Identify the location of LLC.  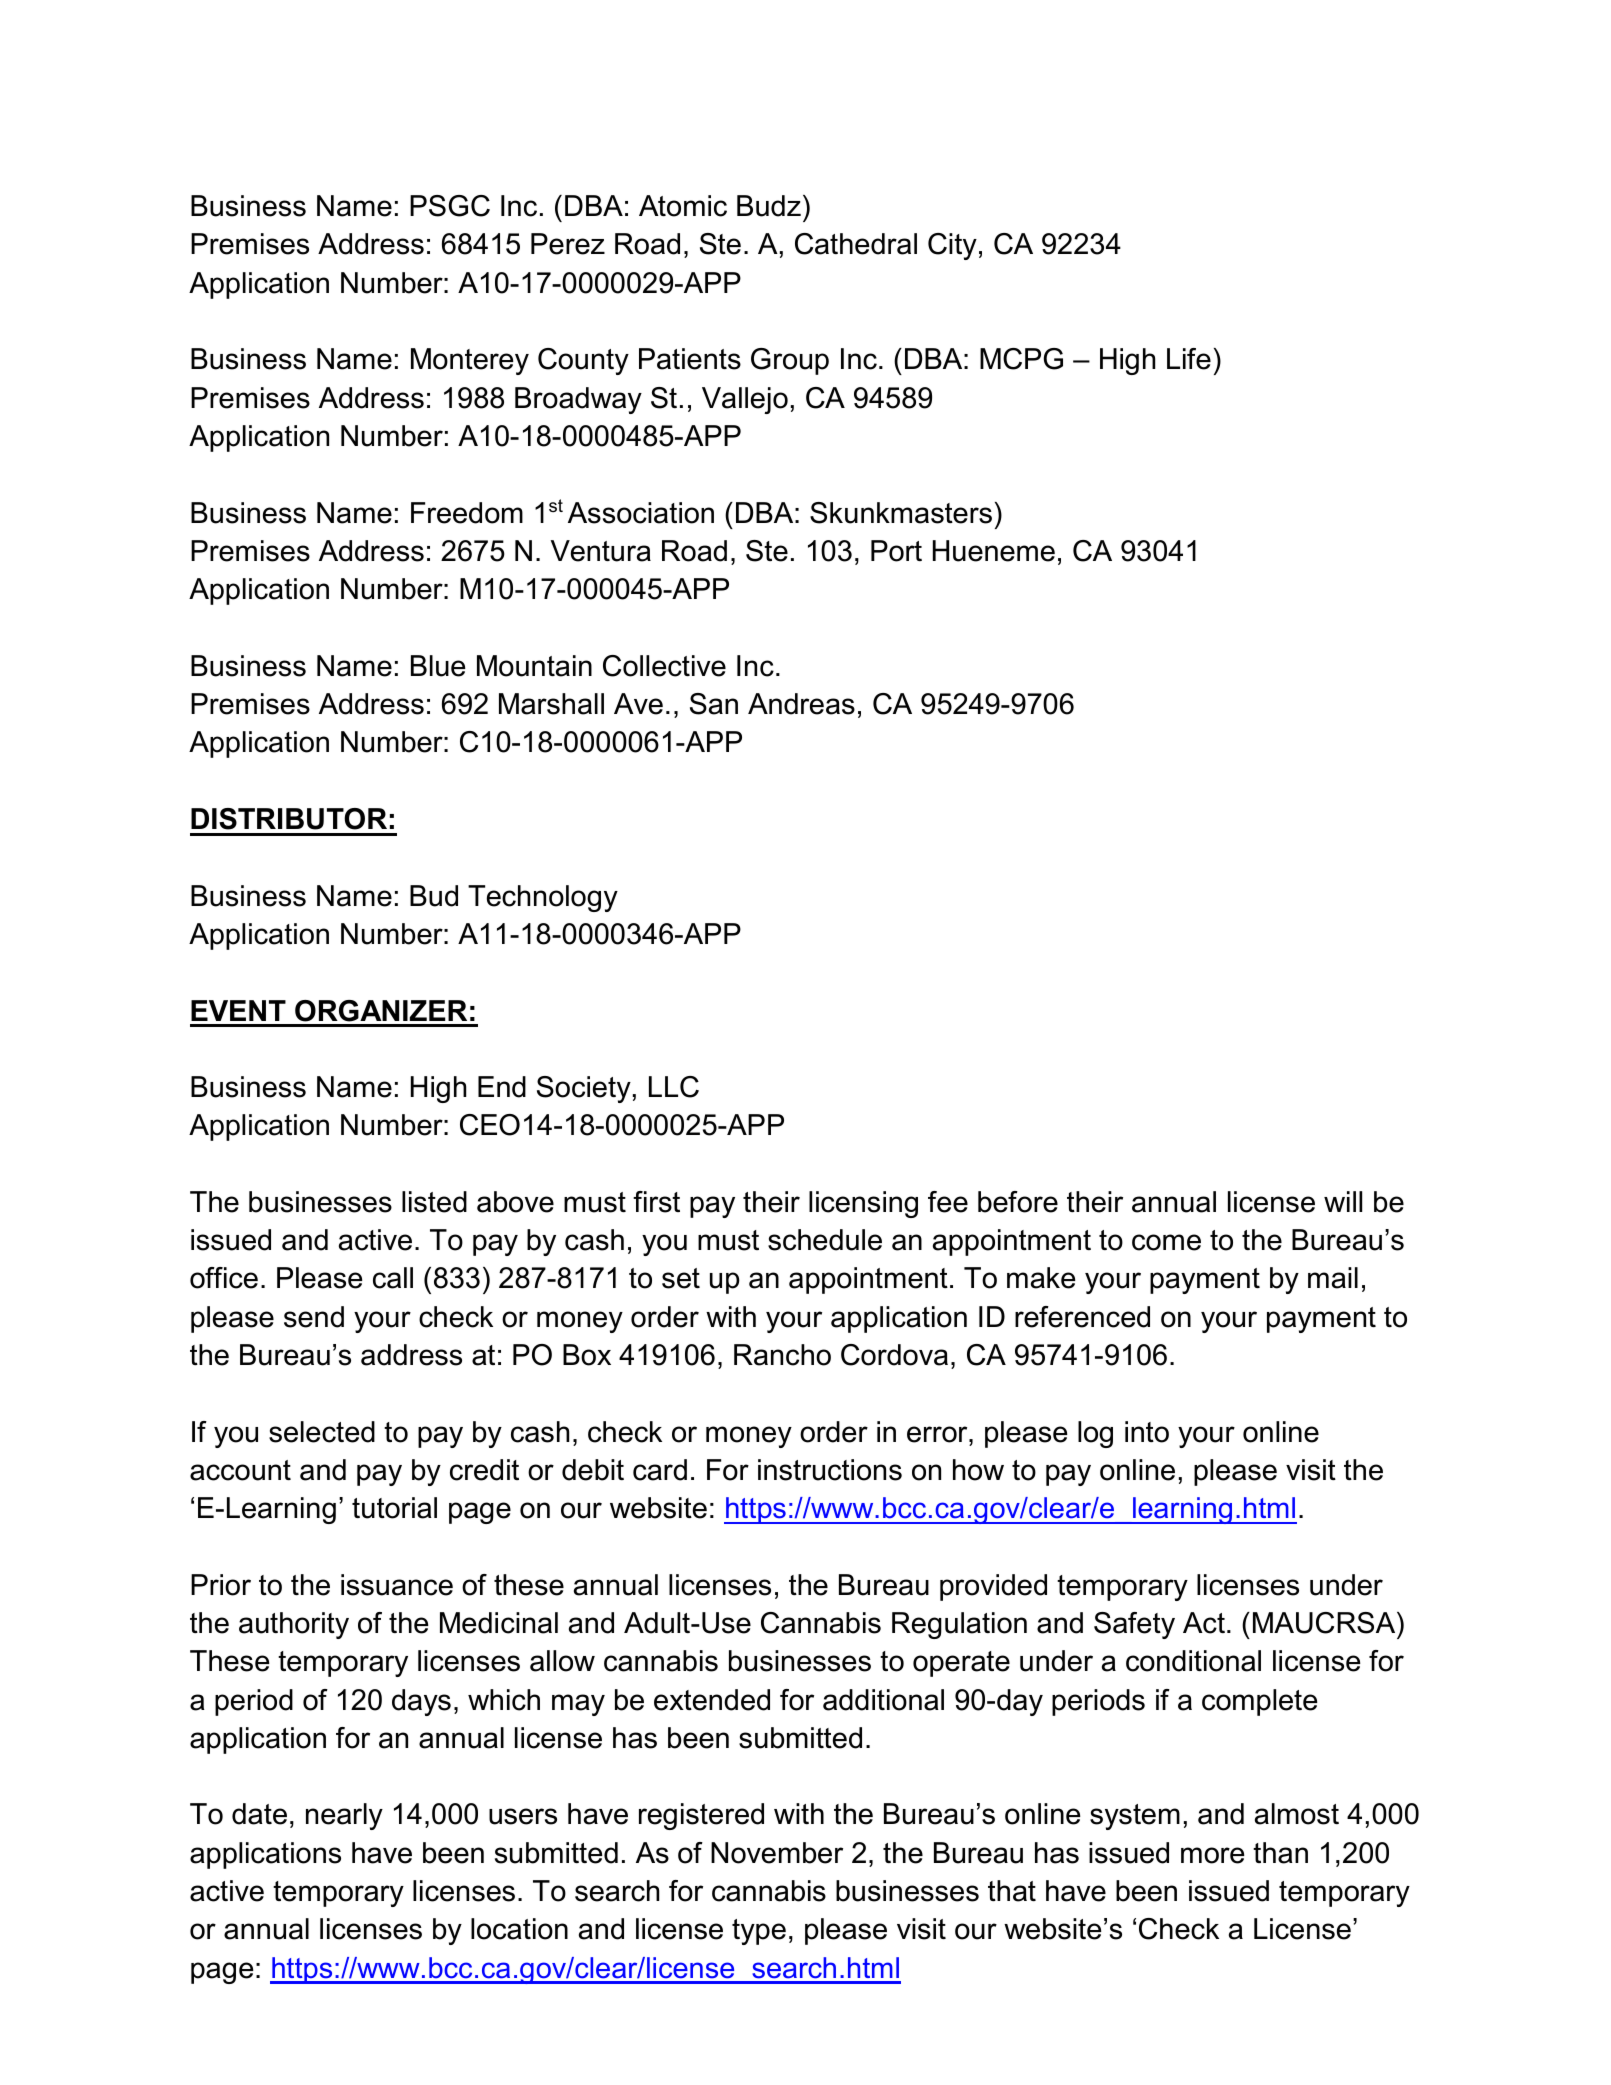
(674, 1087).
